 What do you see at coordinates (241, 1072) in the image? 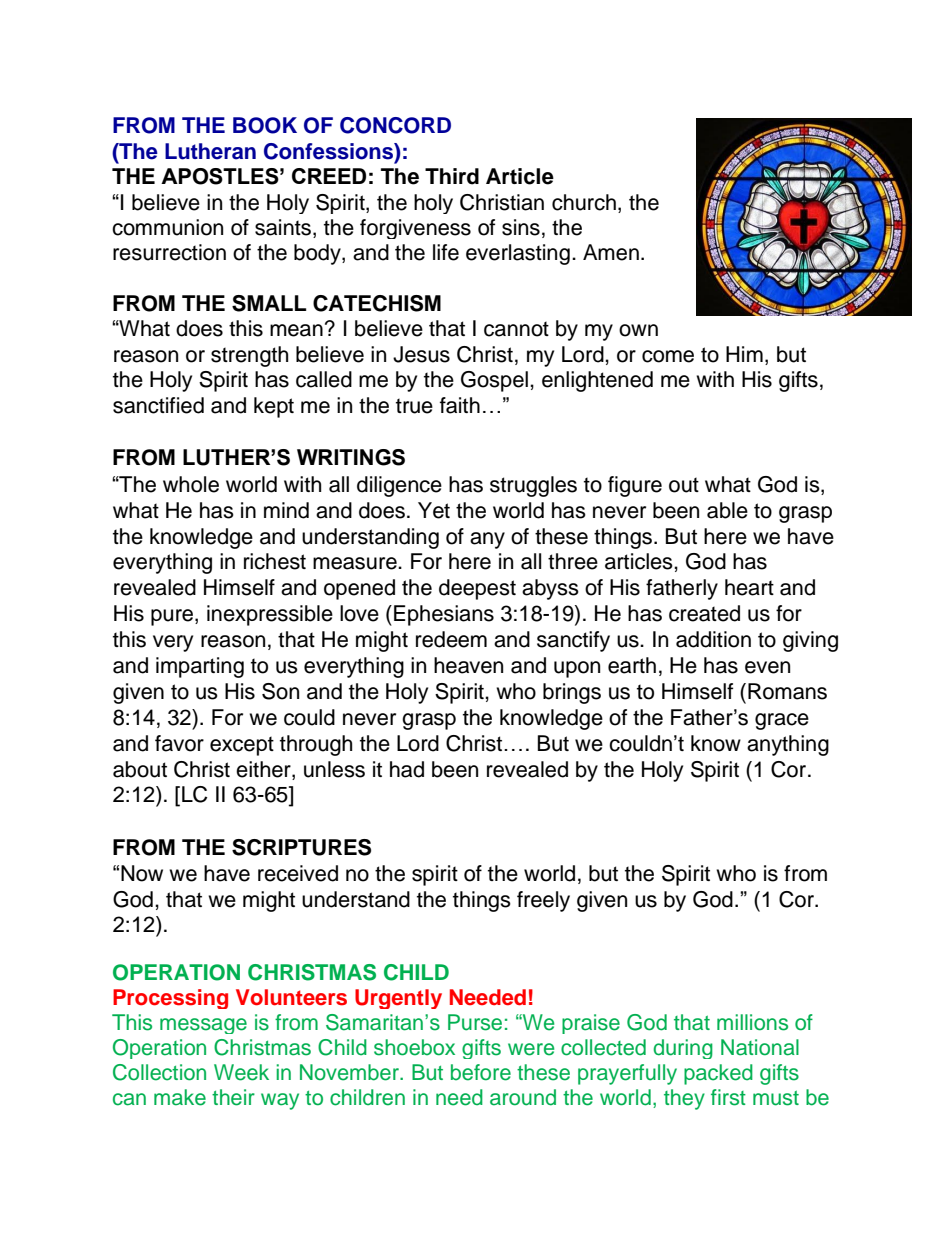
I see `Week` at bounding box center [241, 1072].
